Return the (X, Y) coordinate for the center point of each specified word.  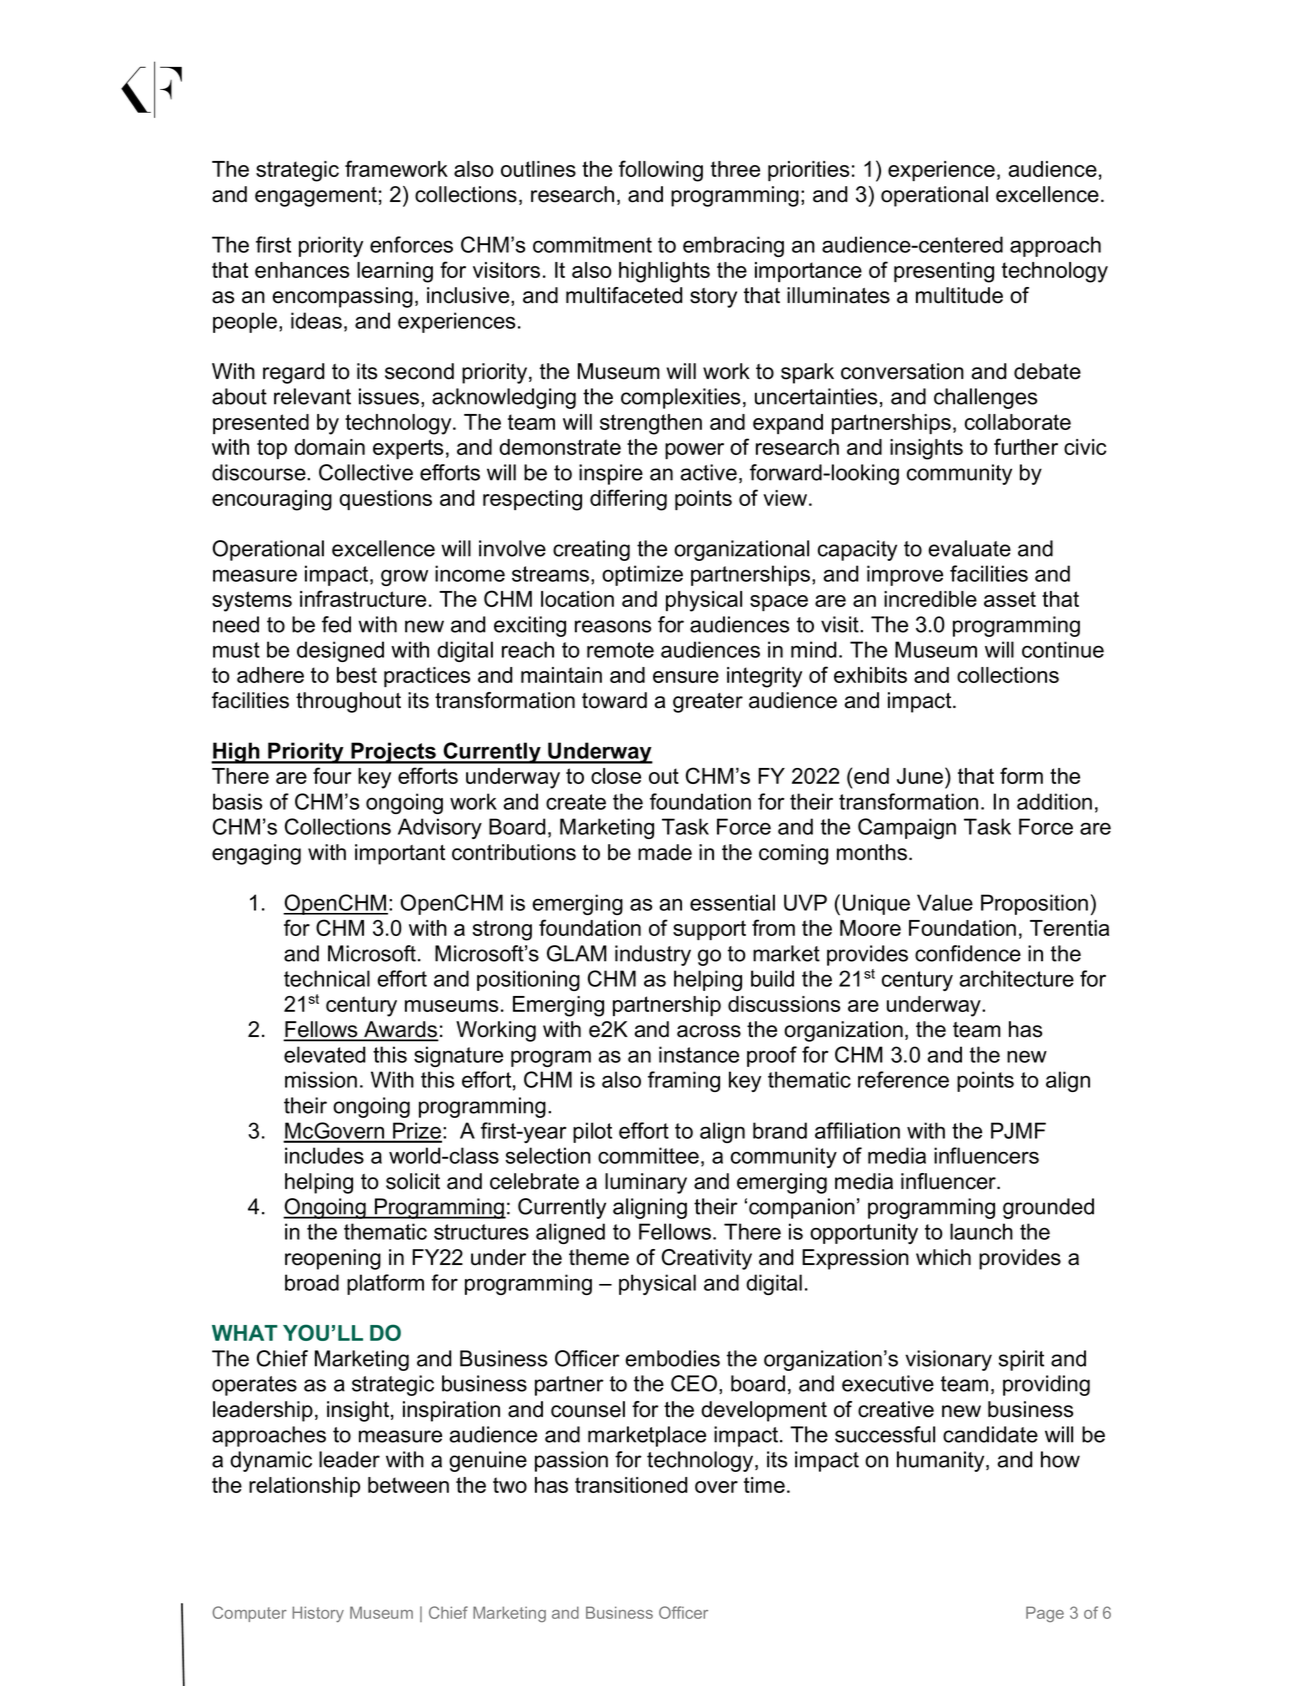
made (665, 852)
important (400, 854)
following (661, 171)
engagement (316, 197)
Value (945, 902)
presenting (944, 272)
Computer (249, 1614)
